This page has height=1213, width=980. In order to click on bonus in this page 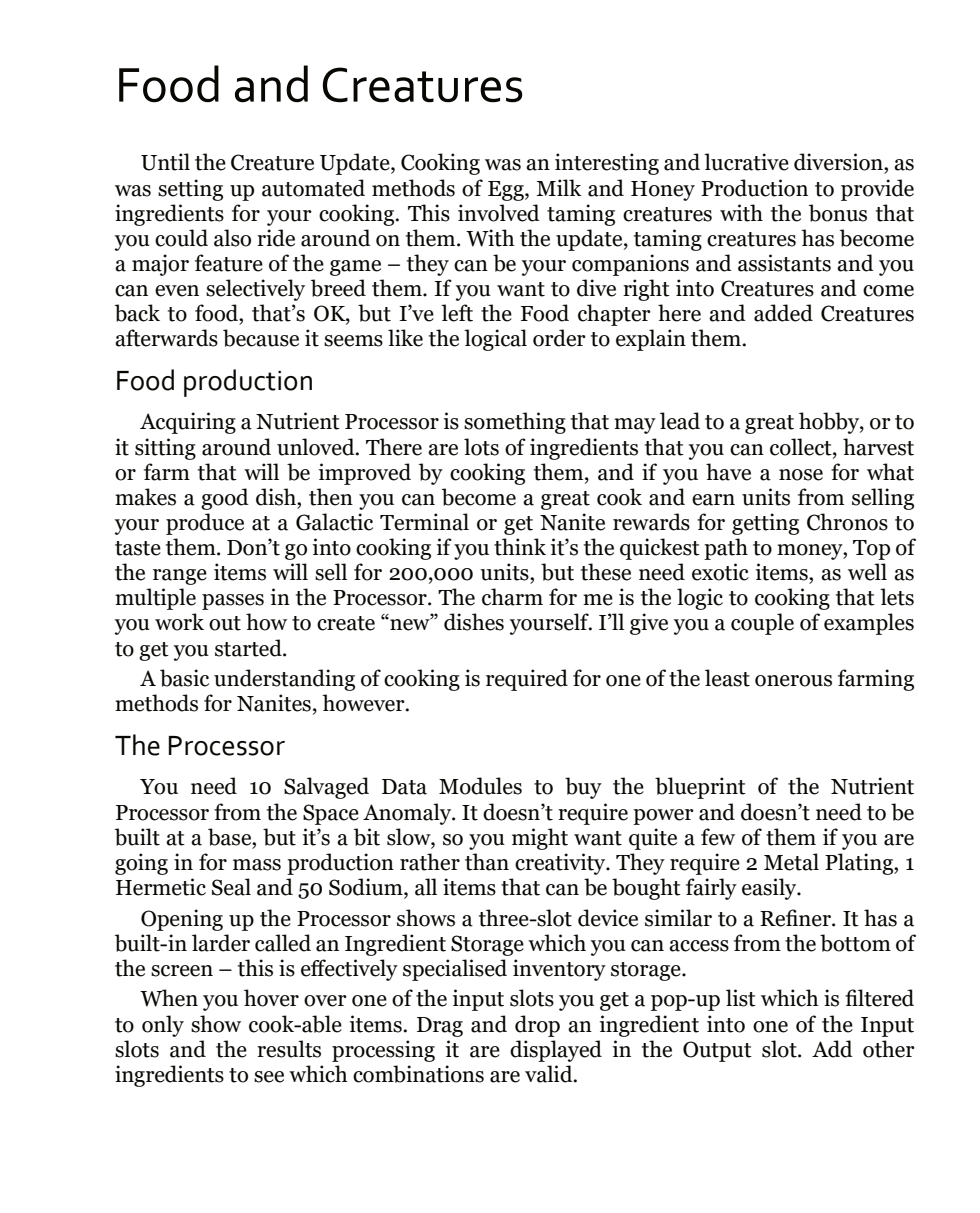, I will do `click(838, 213)`.
